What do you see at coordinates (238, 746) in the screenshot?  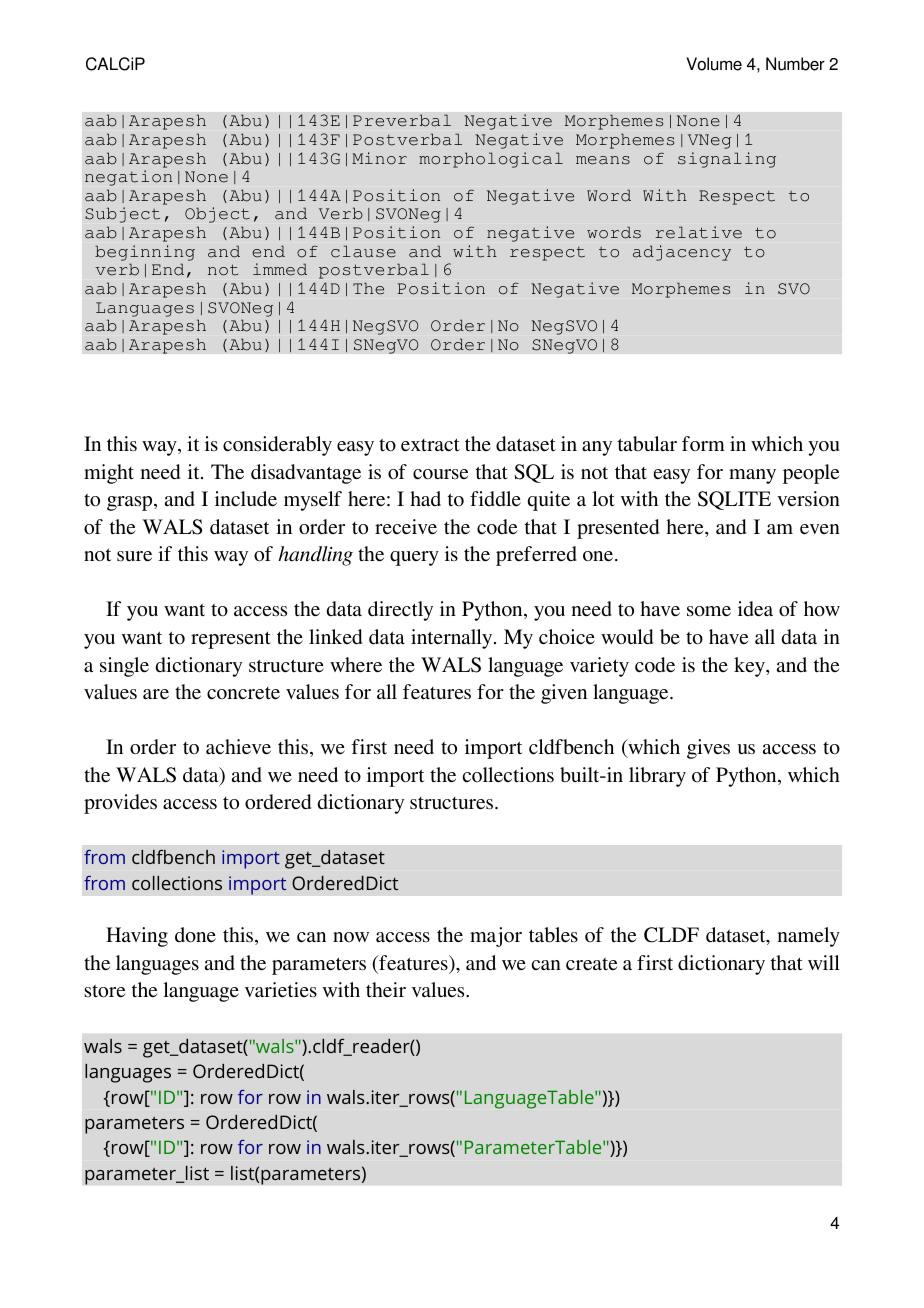 I see `achieve` at bounding box center [238, 746].
